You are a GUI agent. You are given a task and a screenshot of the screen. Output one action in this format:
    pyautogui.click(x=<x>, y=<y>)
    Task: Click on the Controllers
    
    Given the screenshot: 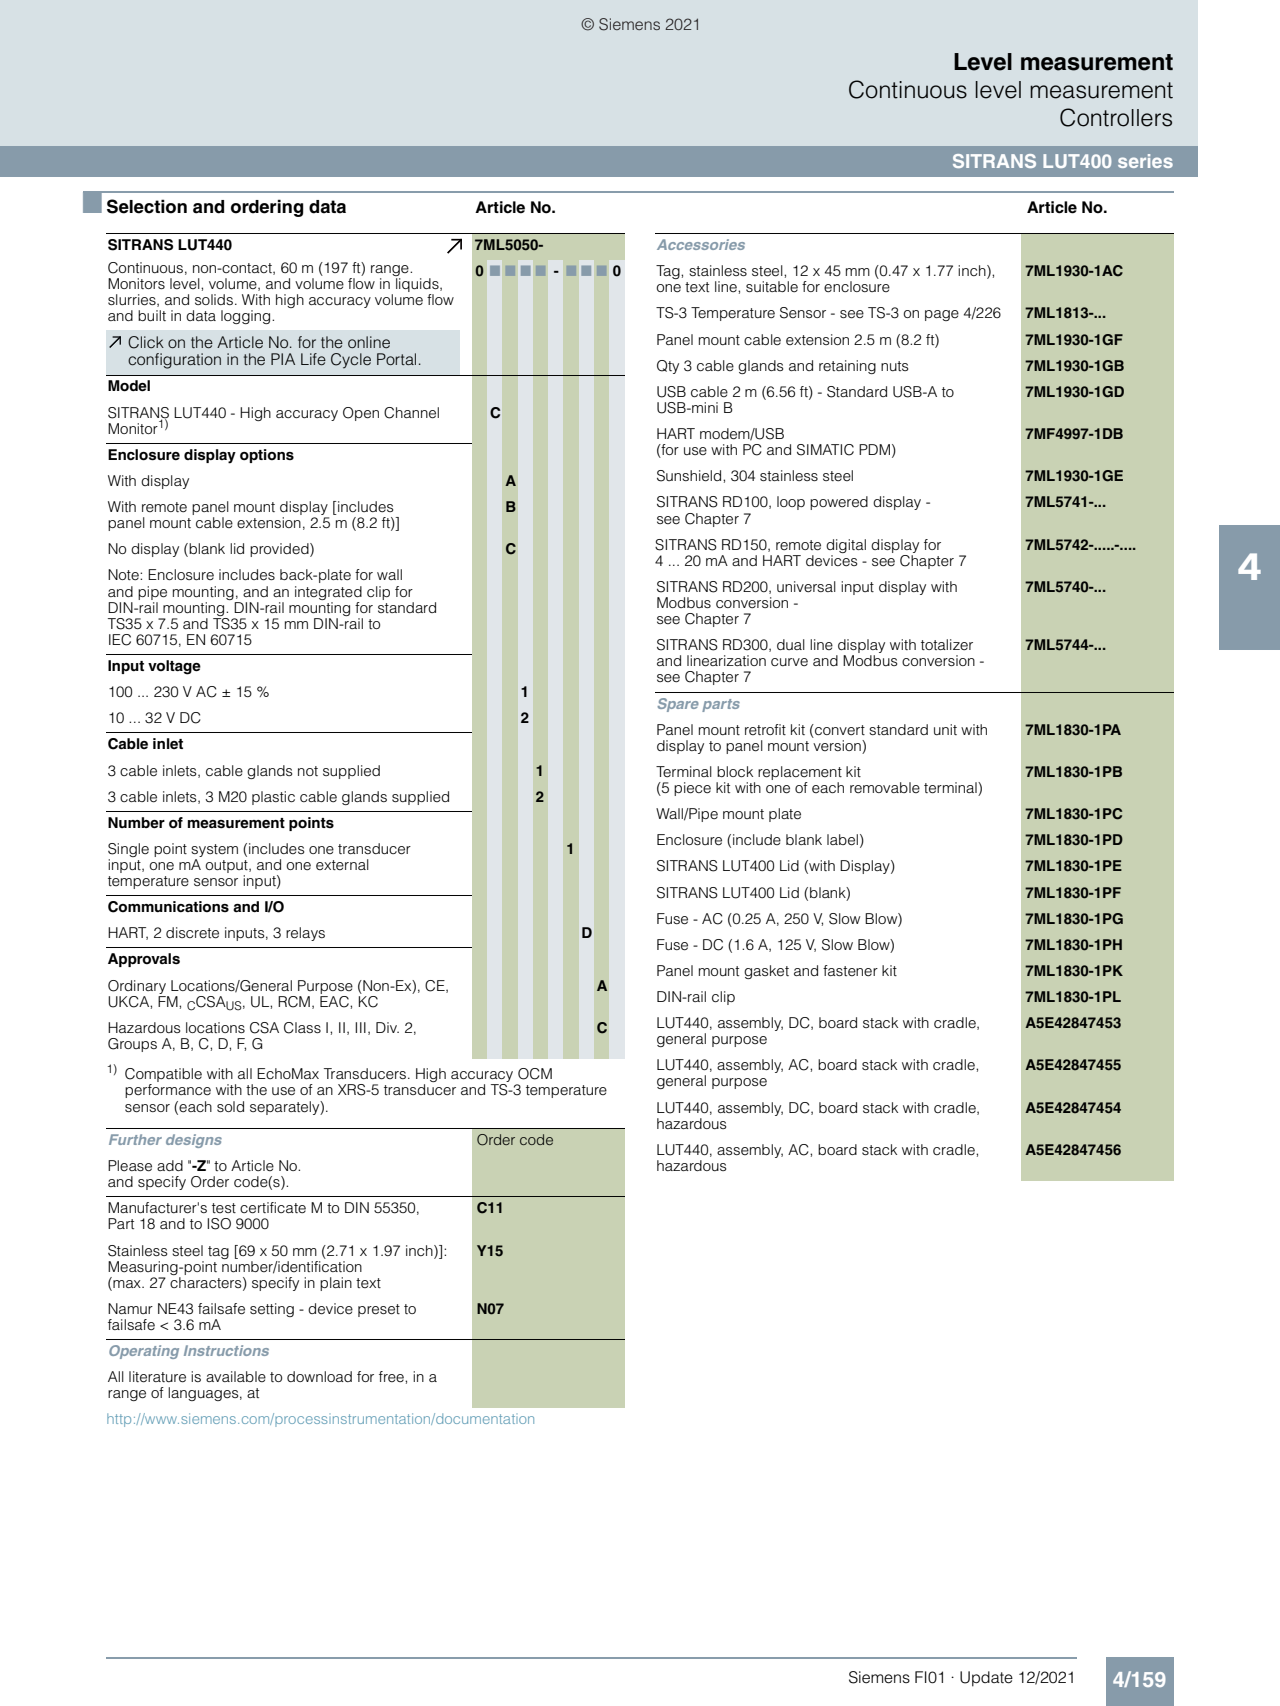 What is the action you would take?
    pyautogui.click(x=1116, y=117)
